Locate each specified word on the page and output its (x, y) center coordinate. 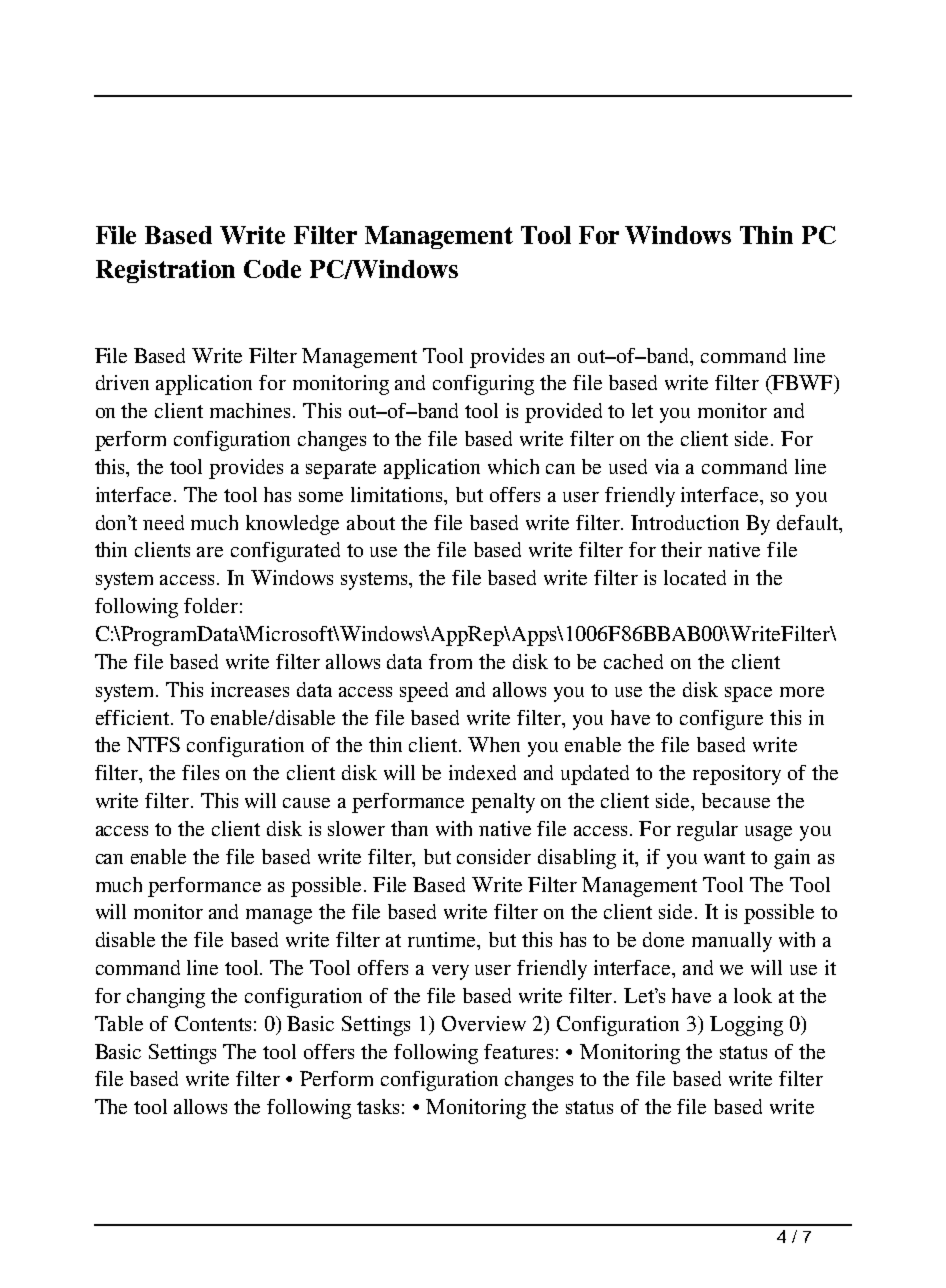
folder (211, 605)
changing (166, 998)
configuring (483, 385)
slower (356, 828)
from (450, 661)
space (748, 694)
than (409, 828)
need (163, 522)
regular (707, 831)
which (513, 466)
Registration (165, 271)
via (667, 466)
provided (563, 413)
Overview (484, 1023)
